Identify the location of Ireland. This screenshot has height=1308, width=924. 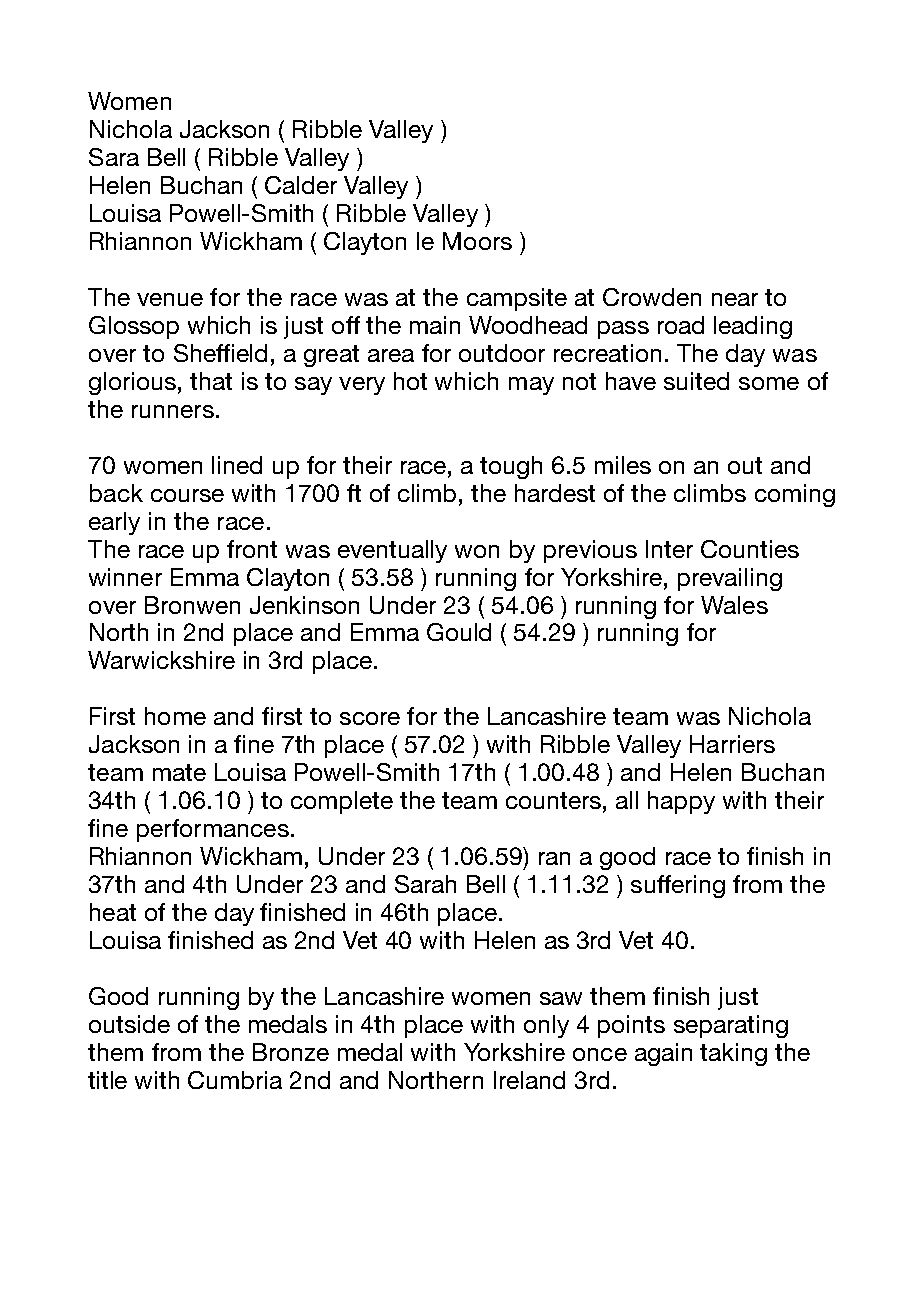
(529, 1080).
